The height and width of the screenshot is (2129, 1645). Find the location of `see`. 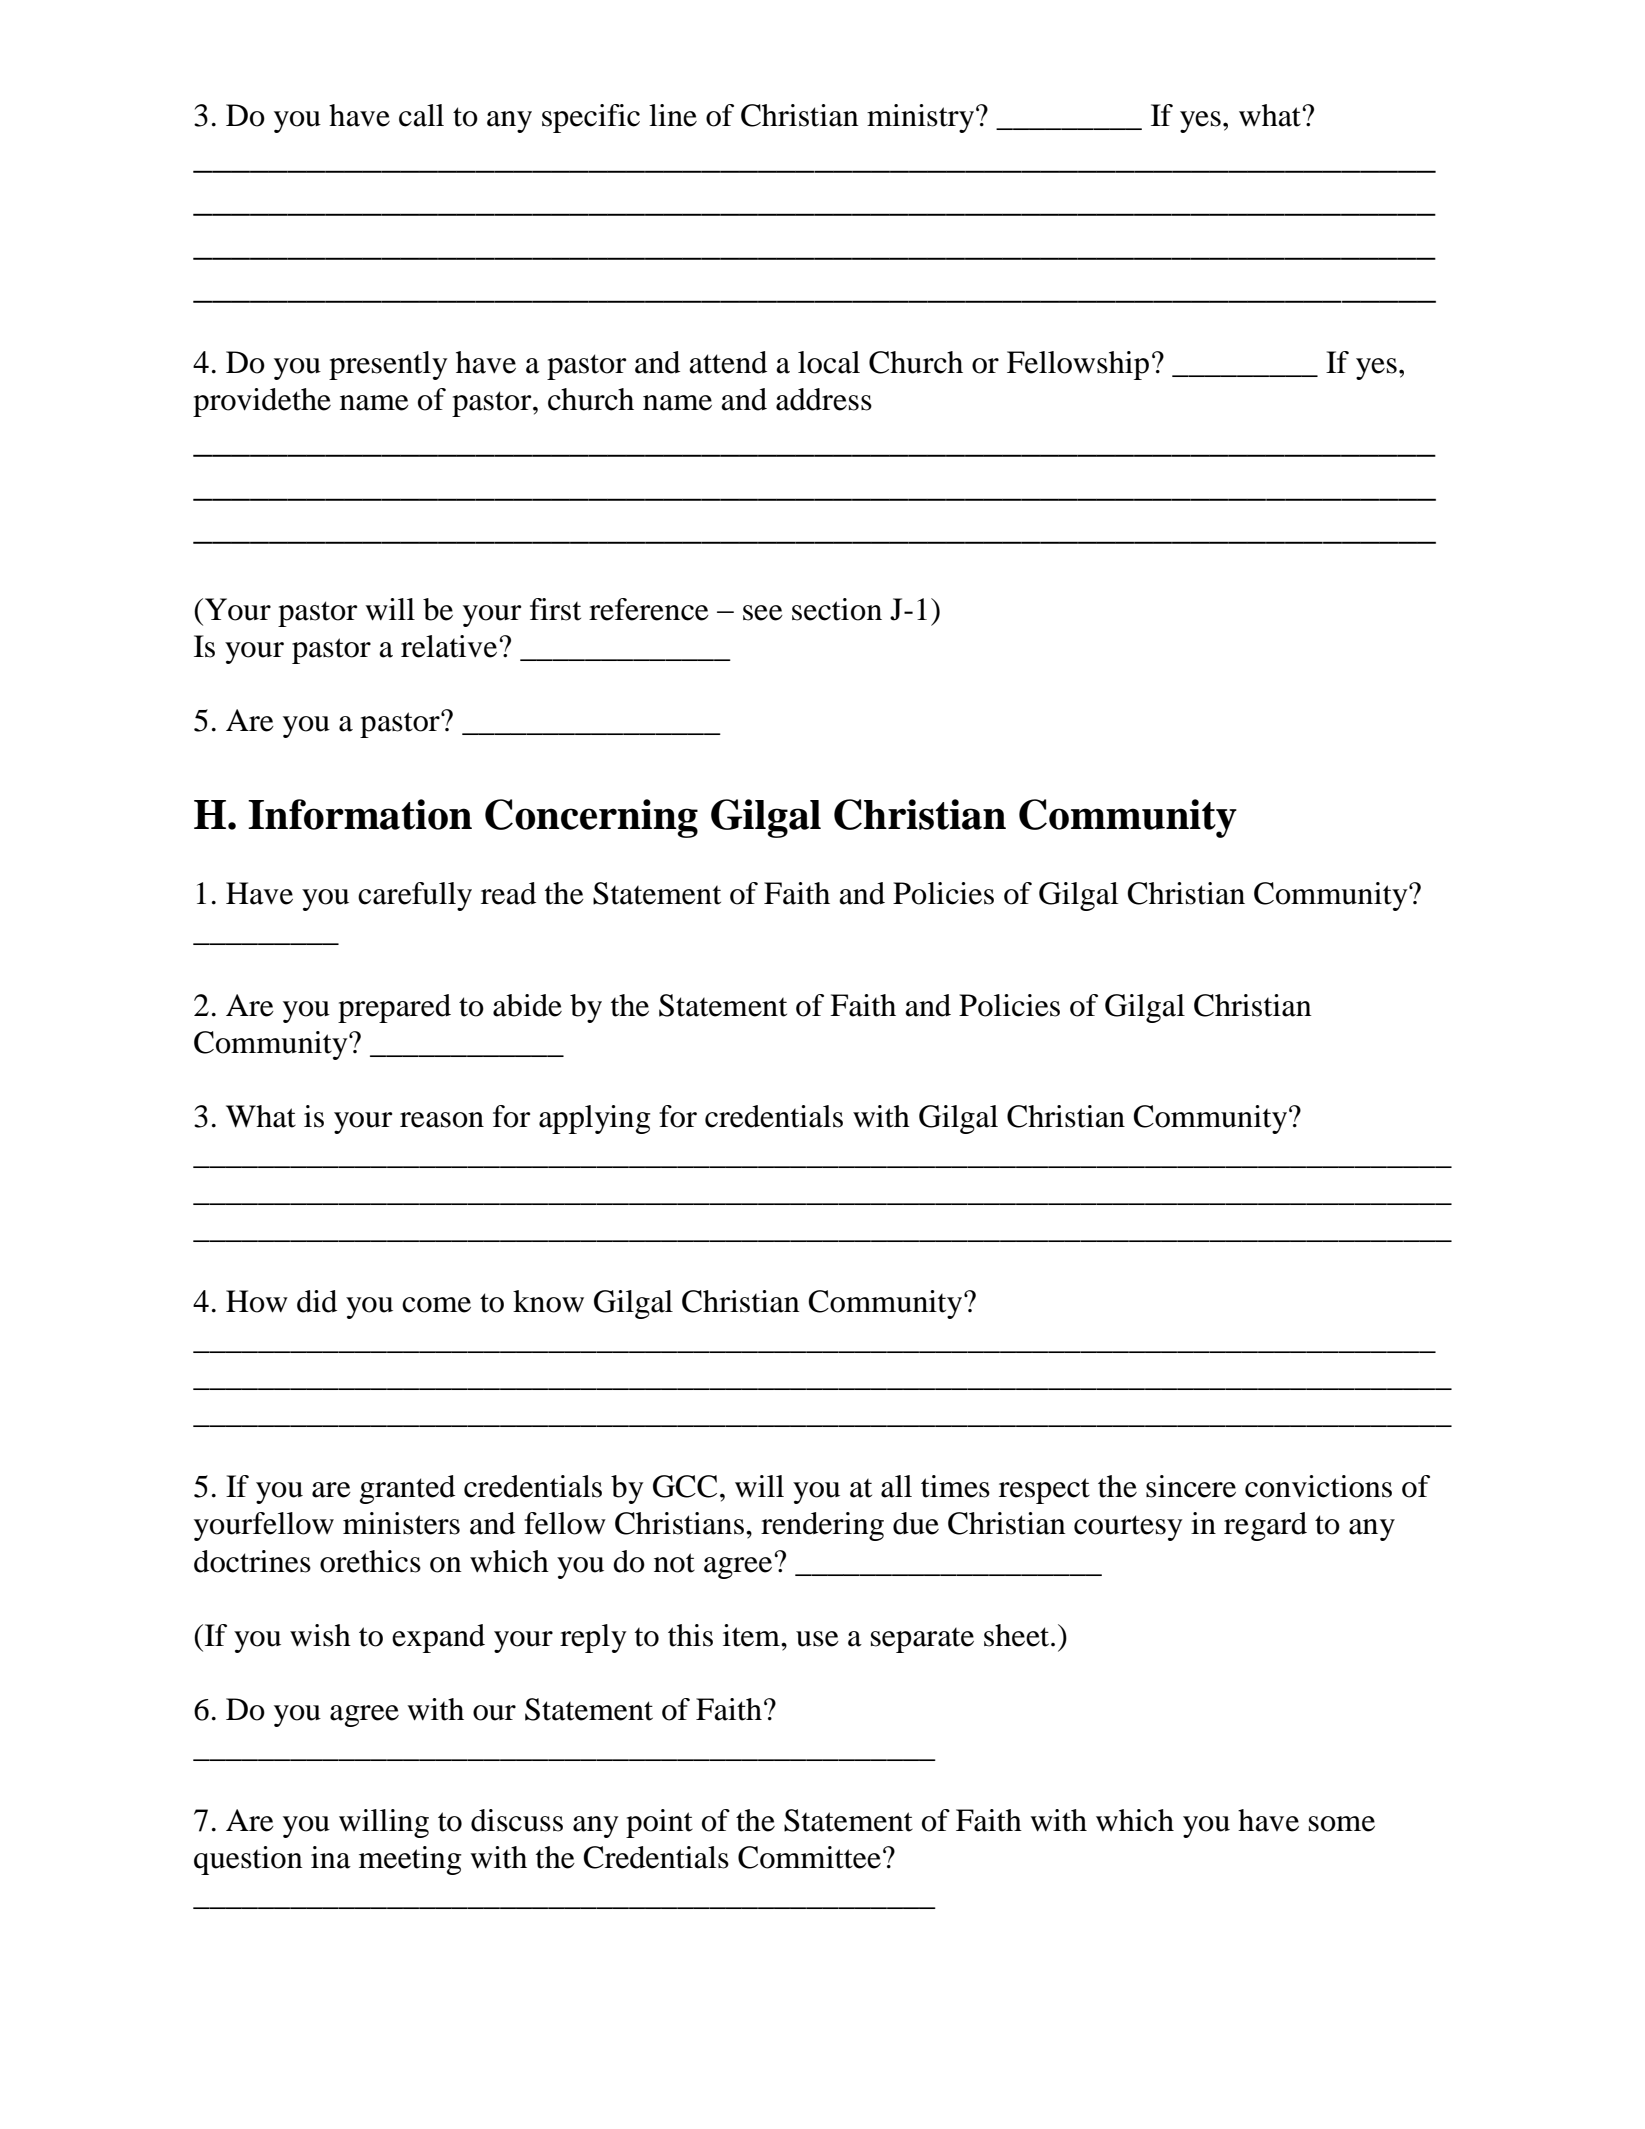

see is located at coordinates (763, 613).
